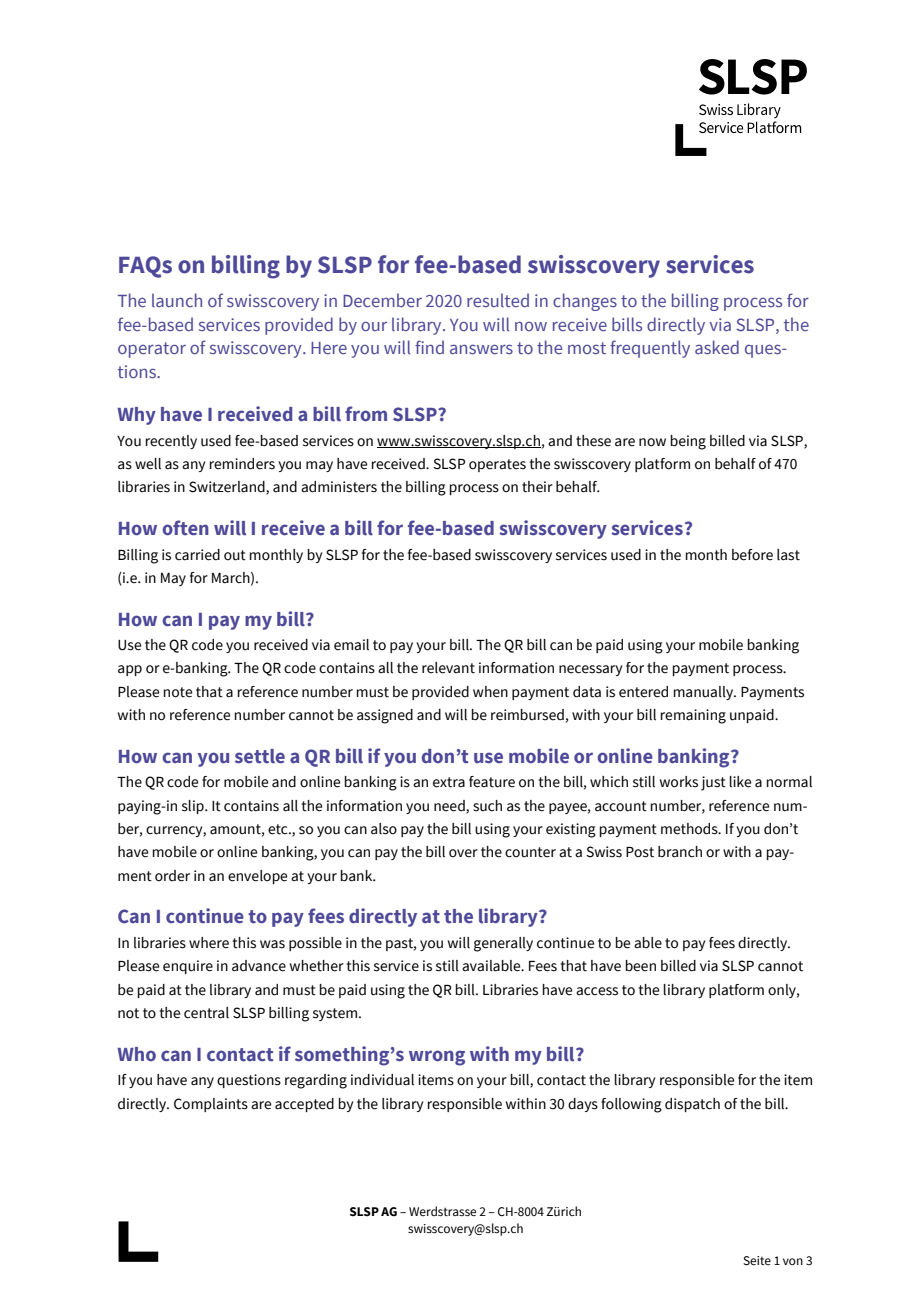 This screenshot has width=924, height=1308. I want to click on Complaints, so click(211, 1105).
